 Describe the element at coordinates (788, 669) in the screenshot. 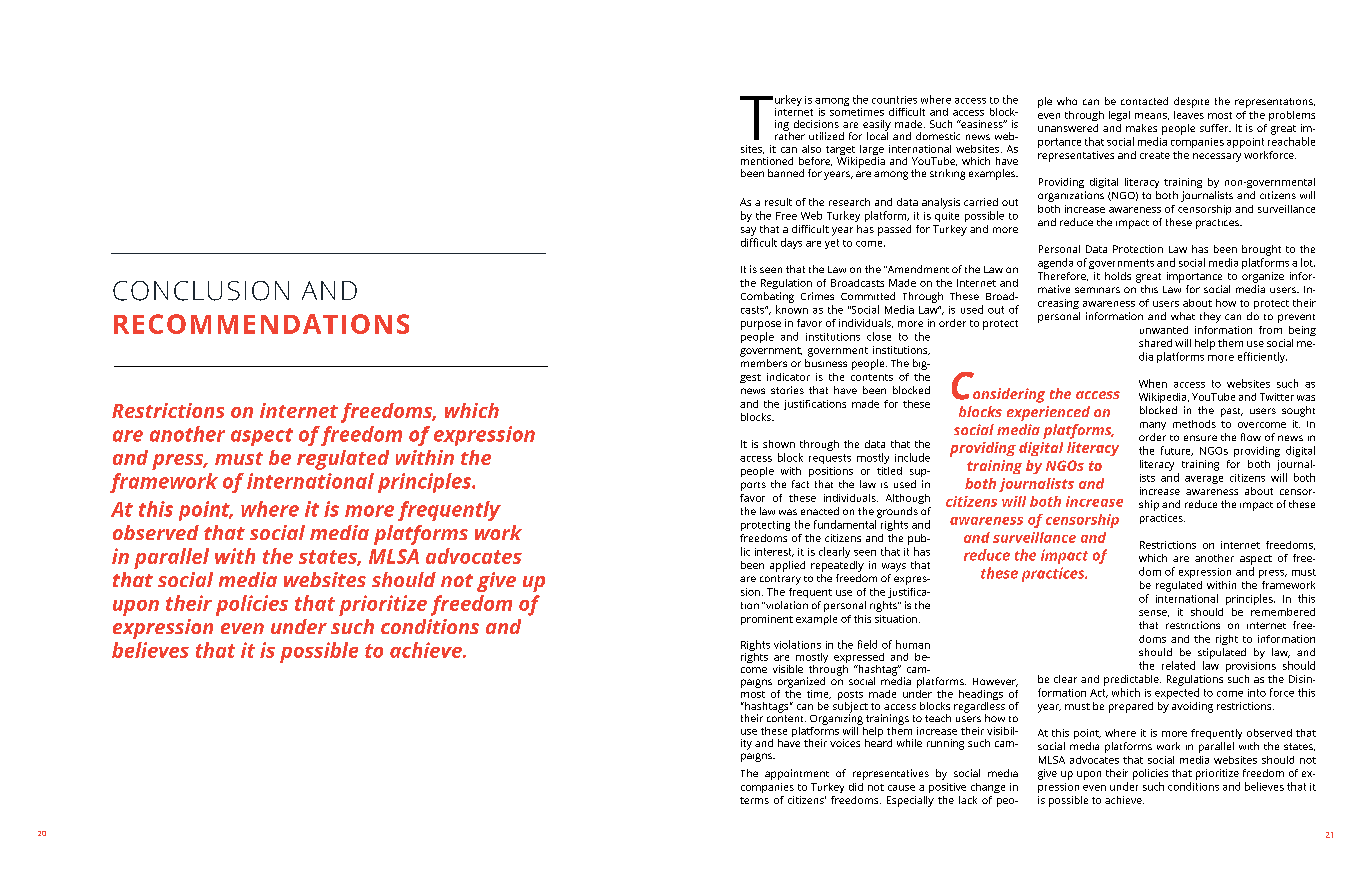

I see `visible` at that location.
